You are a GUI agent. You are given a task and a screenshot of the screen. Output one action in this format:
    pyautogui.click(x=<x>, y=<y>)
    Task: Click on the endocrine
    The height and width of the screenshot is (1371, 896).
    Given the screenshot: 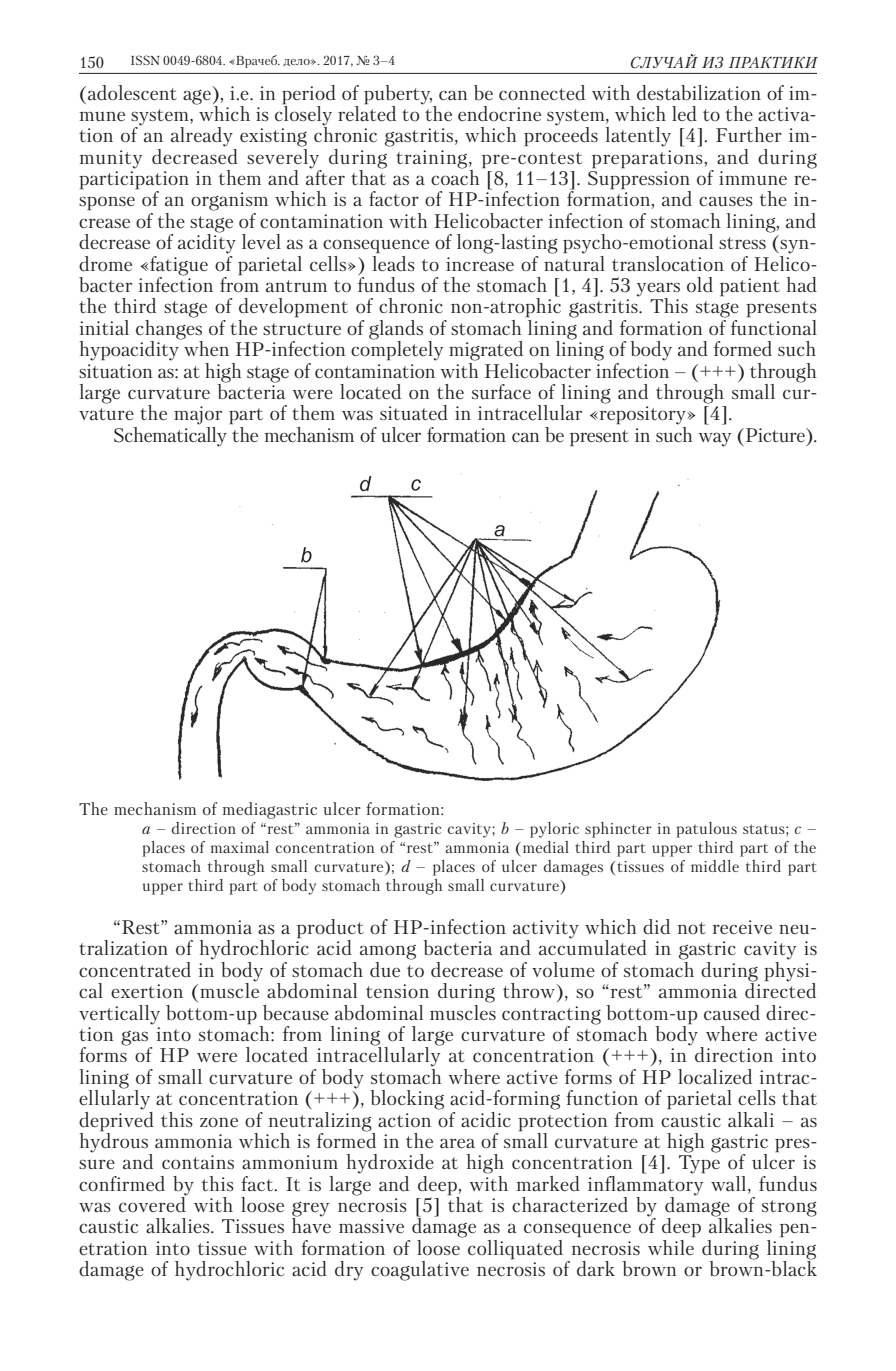 What is the action you would take?
    pyautogui.click(x=499, y=113)
